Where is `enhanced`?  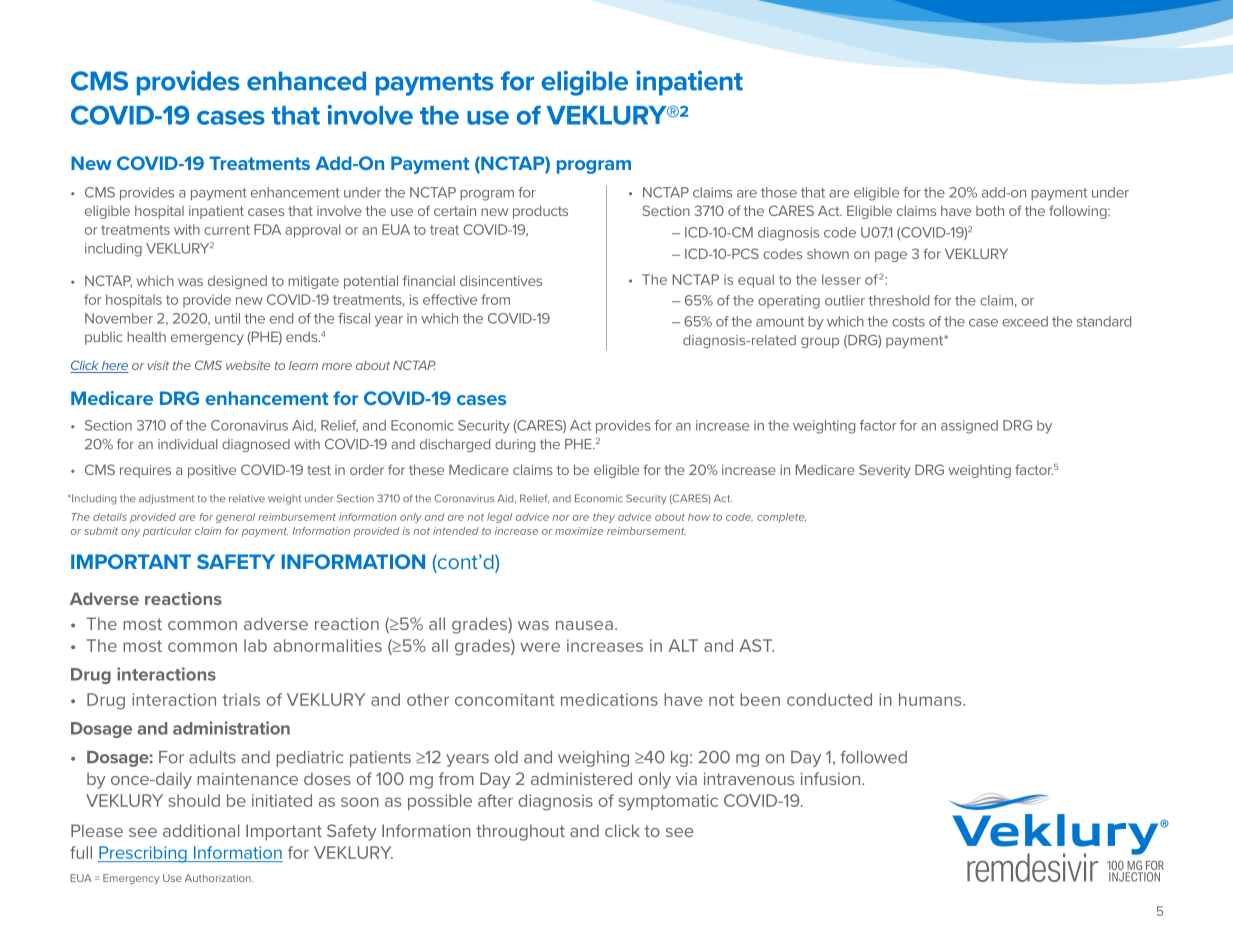 enhanced is located at coordinates (306, 81).
